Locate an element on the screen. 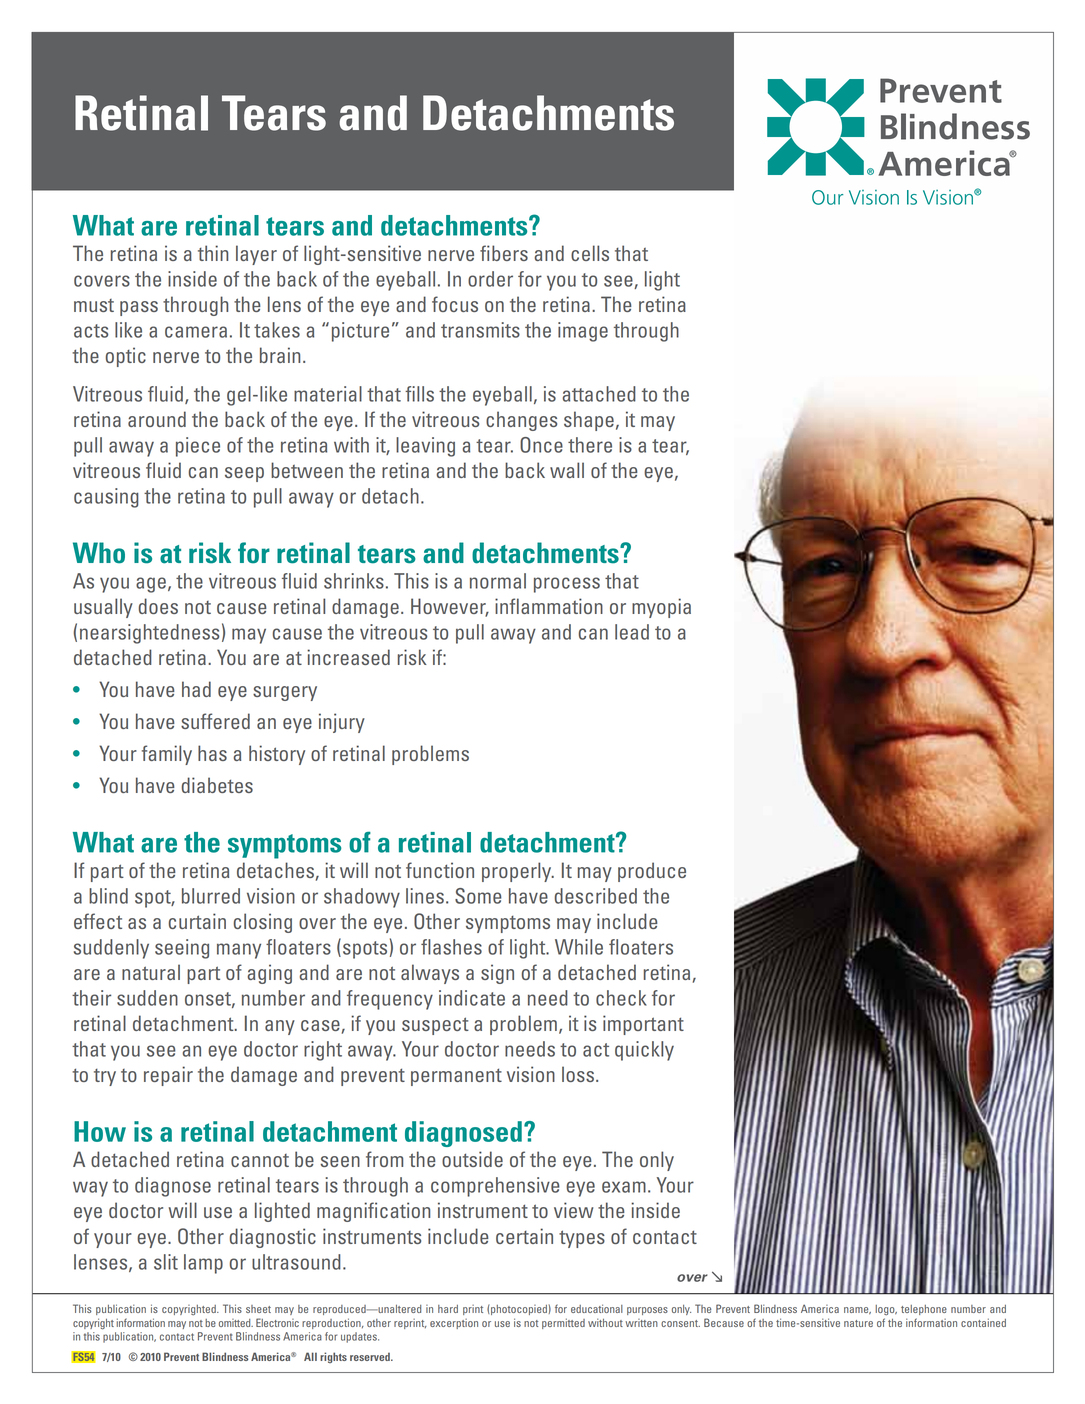 Image resolution: width=1085 pixels, height=1404 pixels. omitted is located at coordinates (236, 1323).
